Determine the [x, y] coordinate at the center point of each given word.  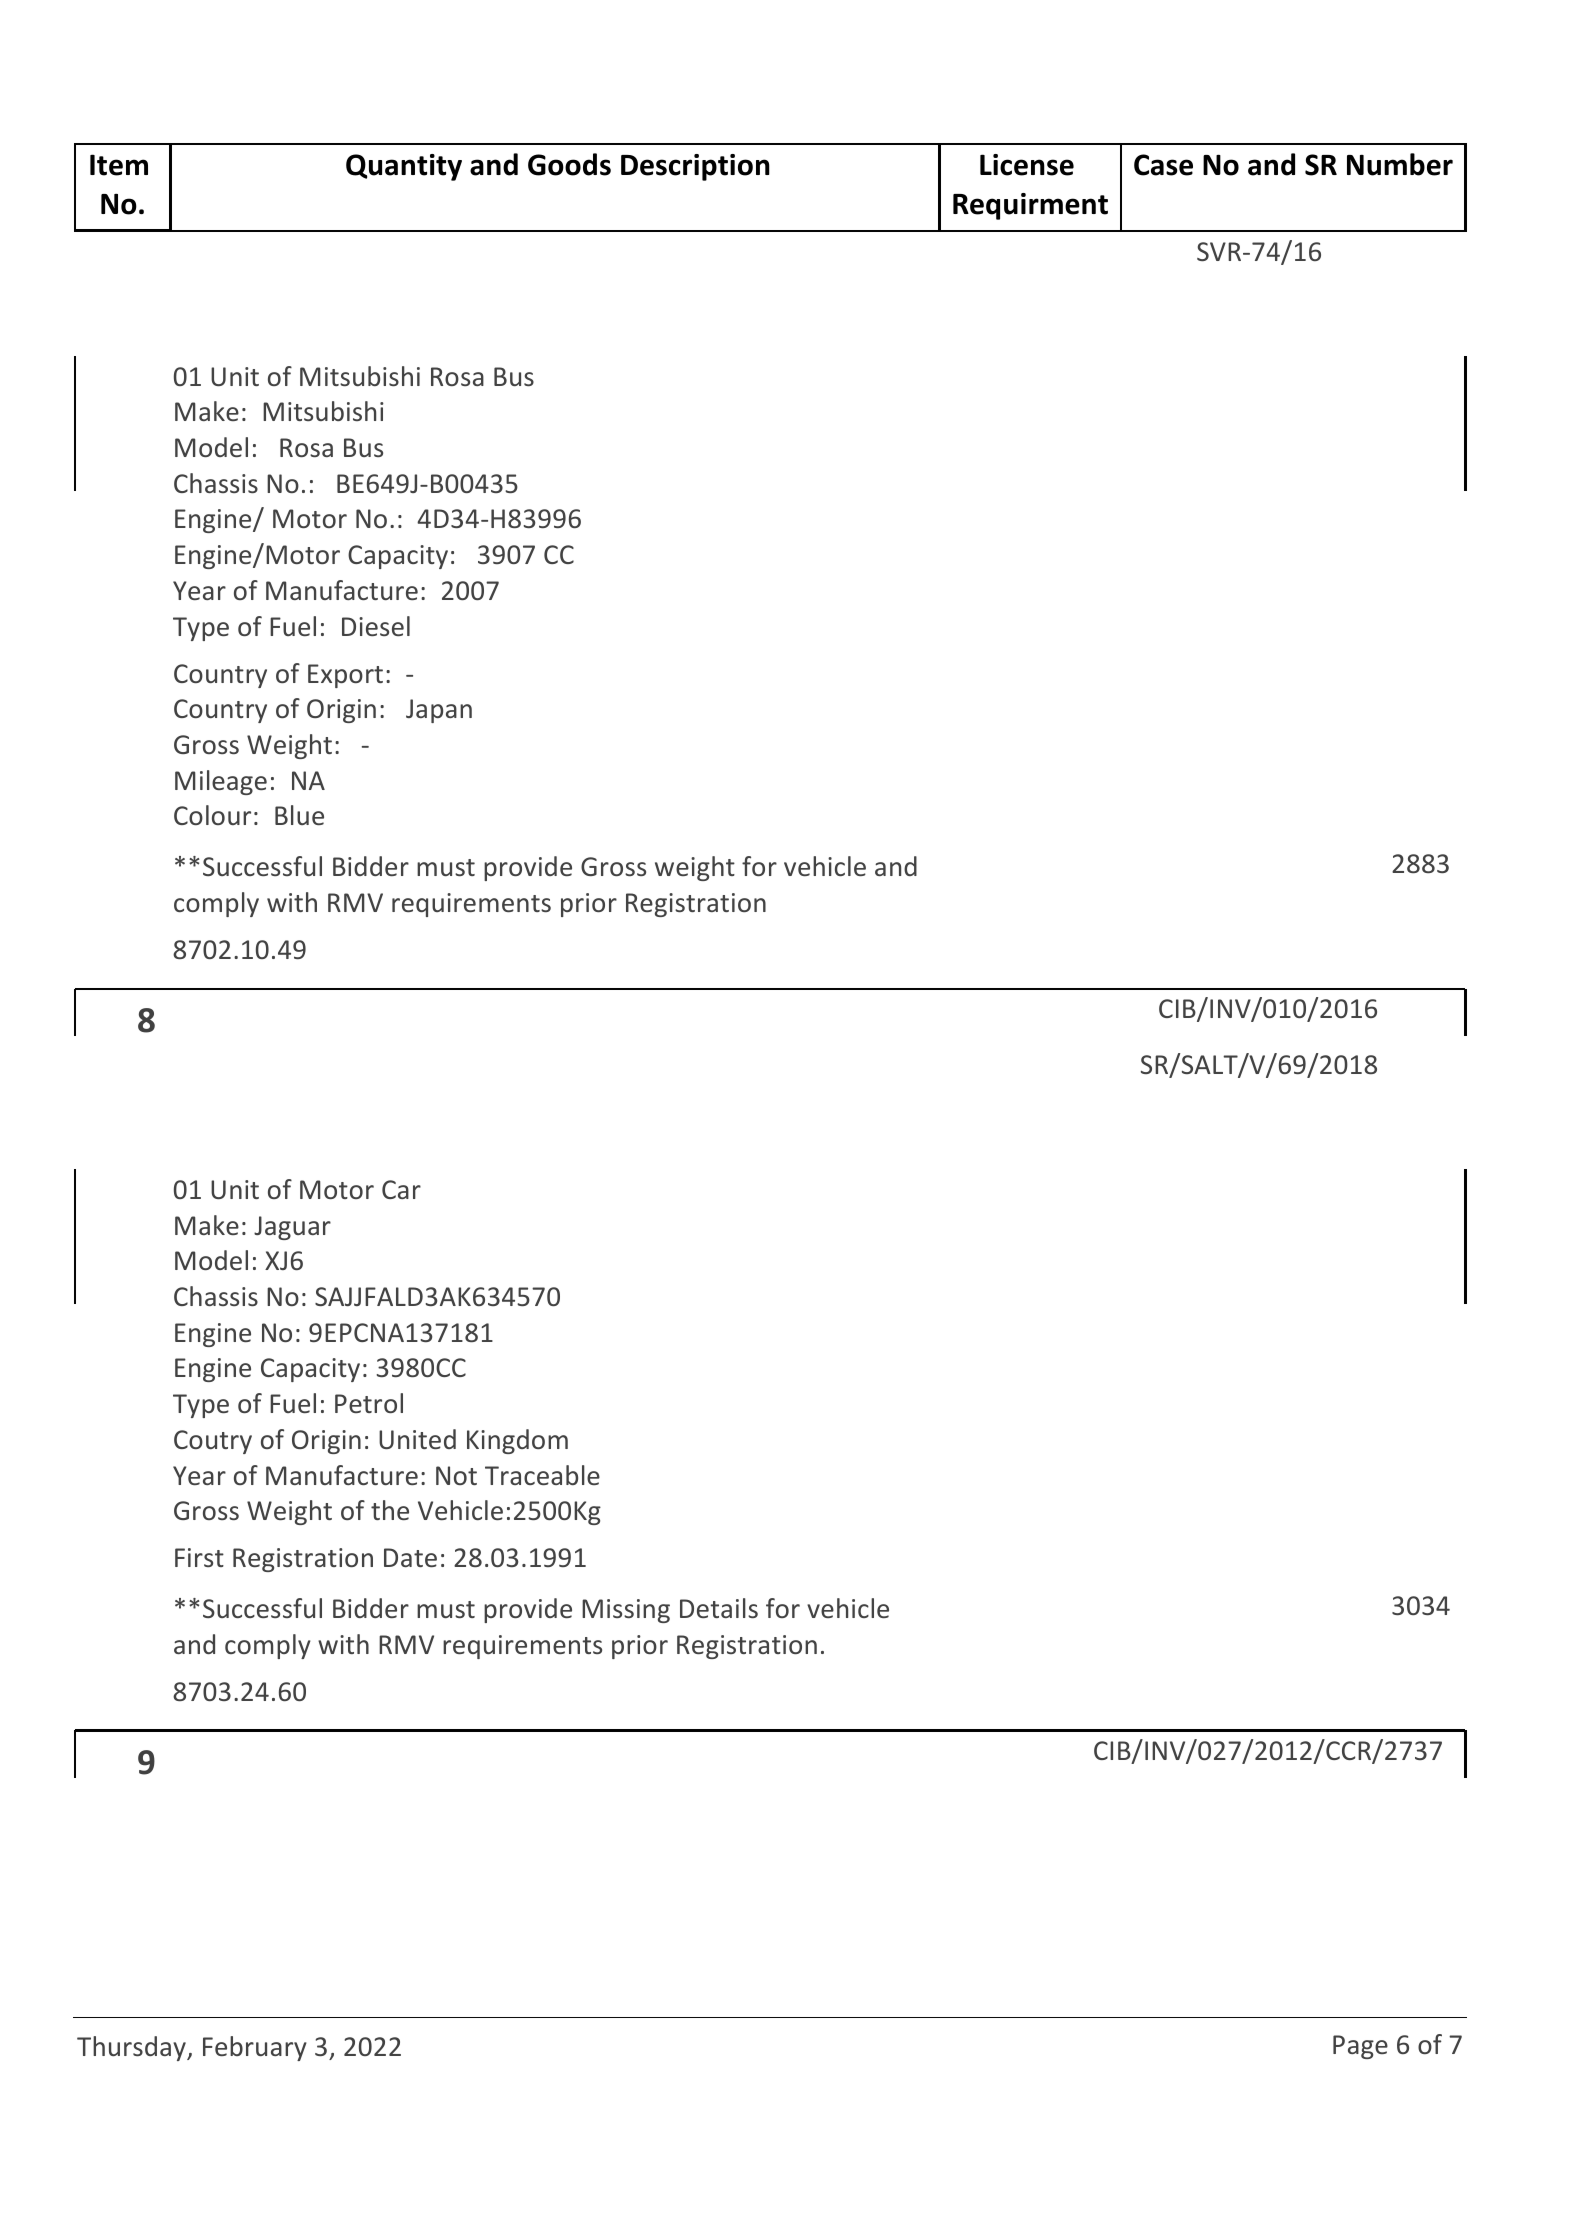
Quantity [404, 167]
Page [1360, 2047]
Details [719, 1608]
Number [1400, 164]
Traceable [542, 1475]
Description [695, 167]
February [255, 2048]
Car [401, 1189]
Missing [626, 1611]
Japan [439, 711]
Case [1163, 165]
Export [345, 676]
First [199, 1557]
